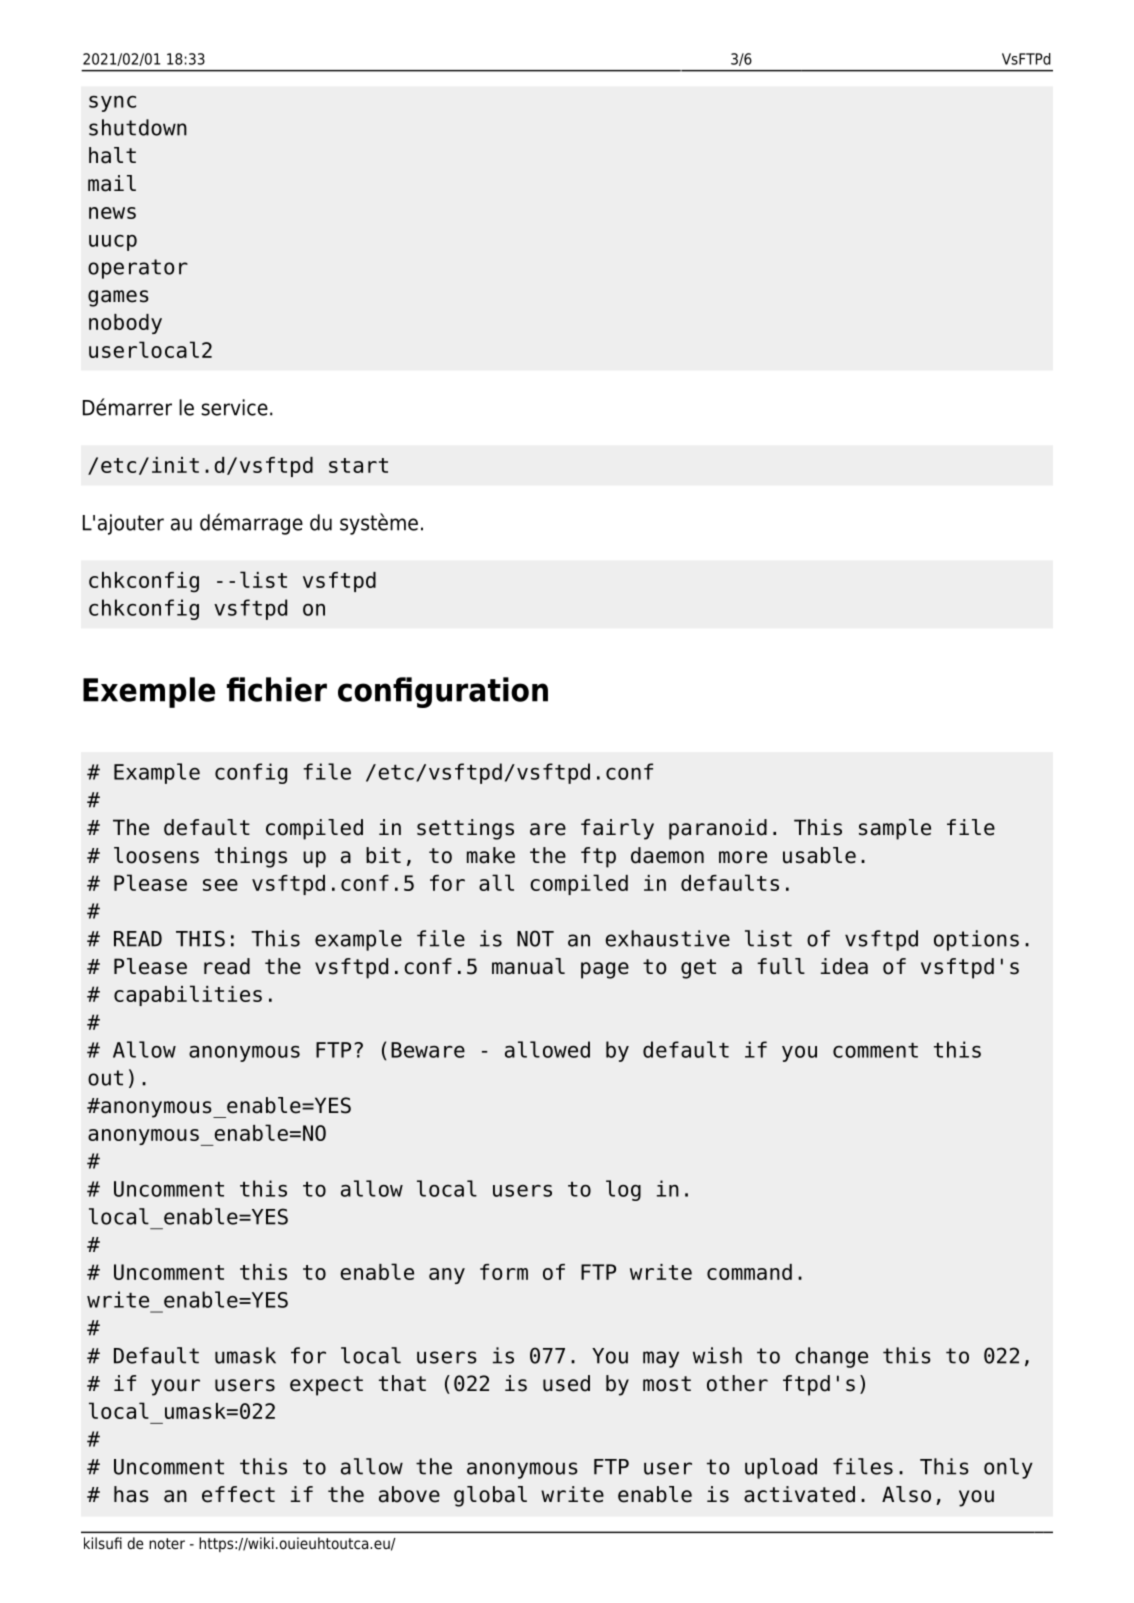  What do you see at coordinates (490, 1496) in the screenshot?
I see `global` at bounding box center [490, 1496].
